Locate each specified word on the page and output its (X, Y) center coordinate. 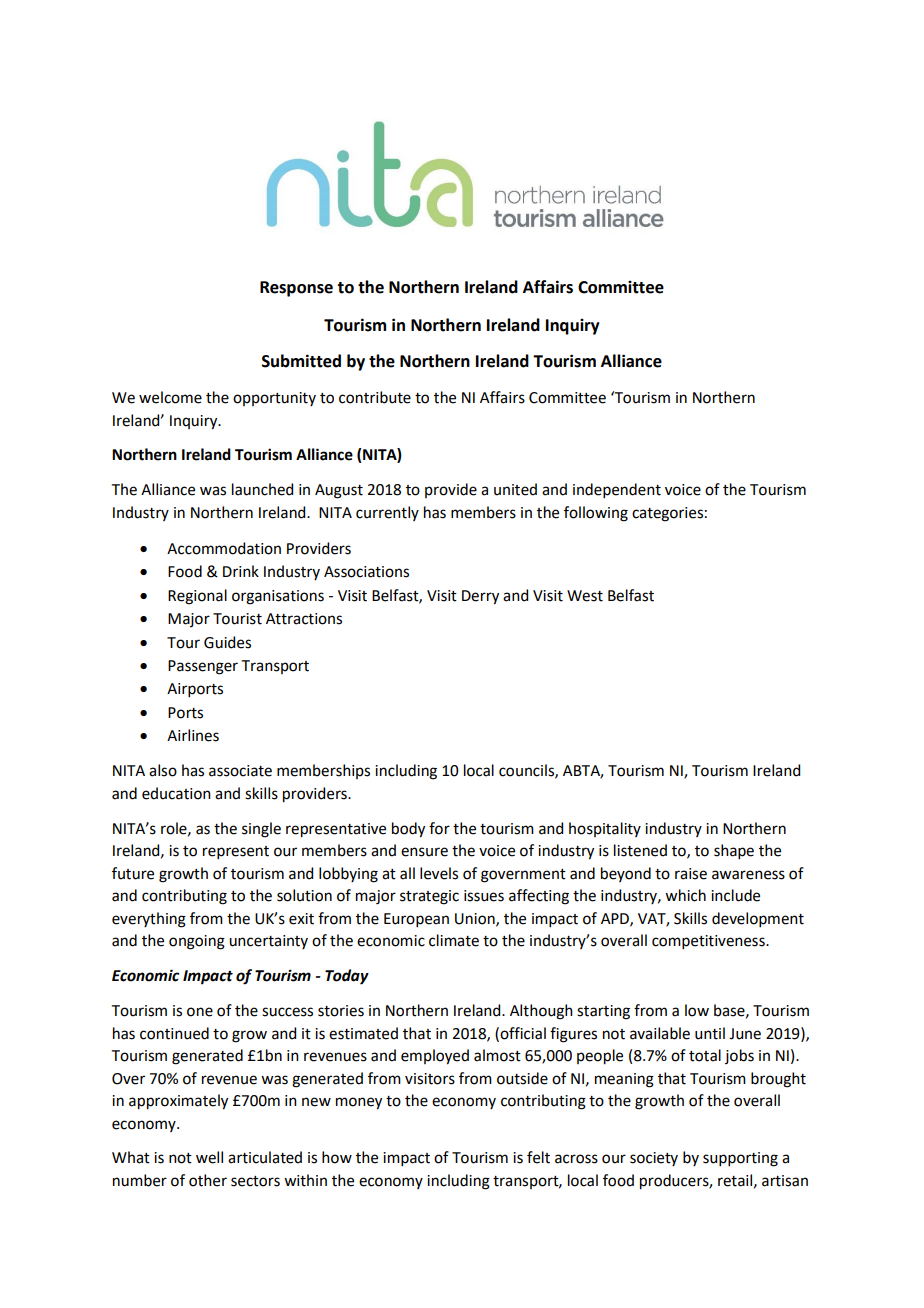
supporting (740, 1159)
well (209, 1157)
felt (538, 1157)
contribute (375, 397)
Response (296, 289)
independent (617, 490)
